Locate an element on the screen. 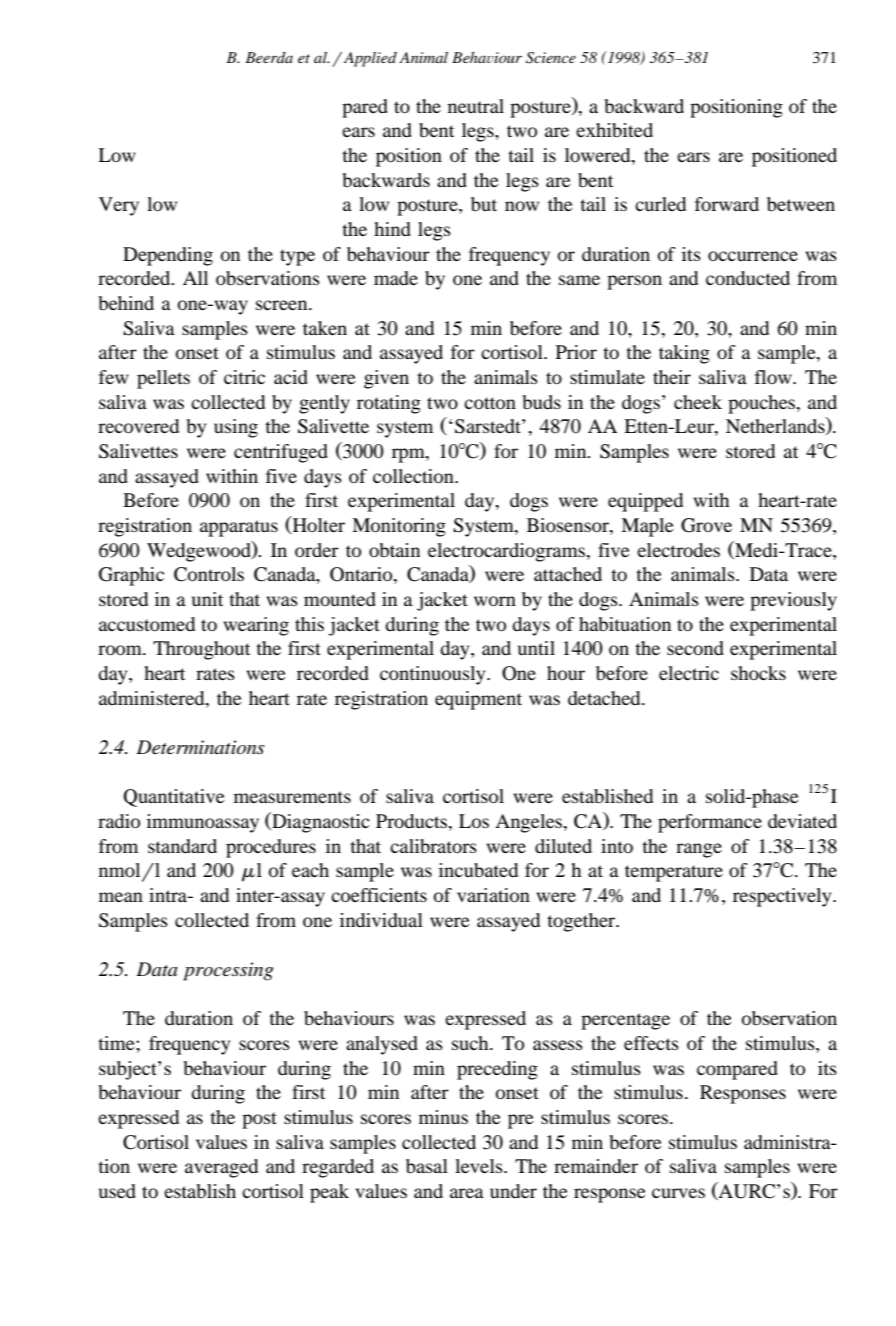 The image size is (896, 1326). neutral is located at coordinates (476, 106).
